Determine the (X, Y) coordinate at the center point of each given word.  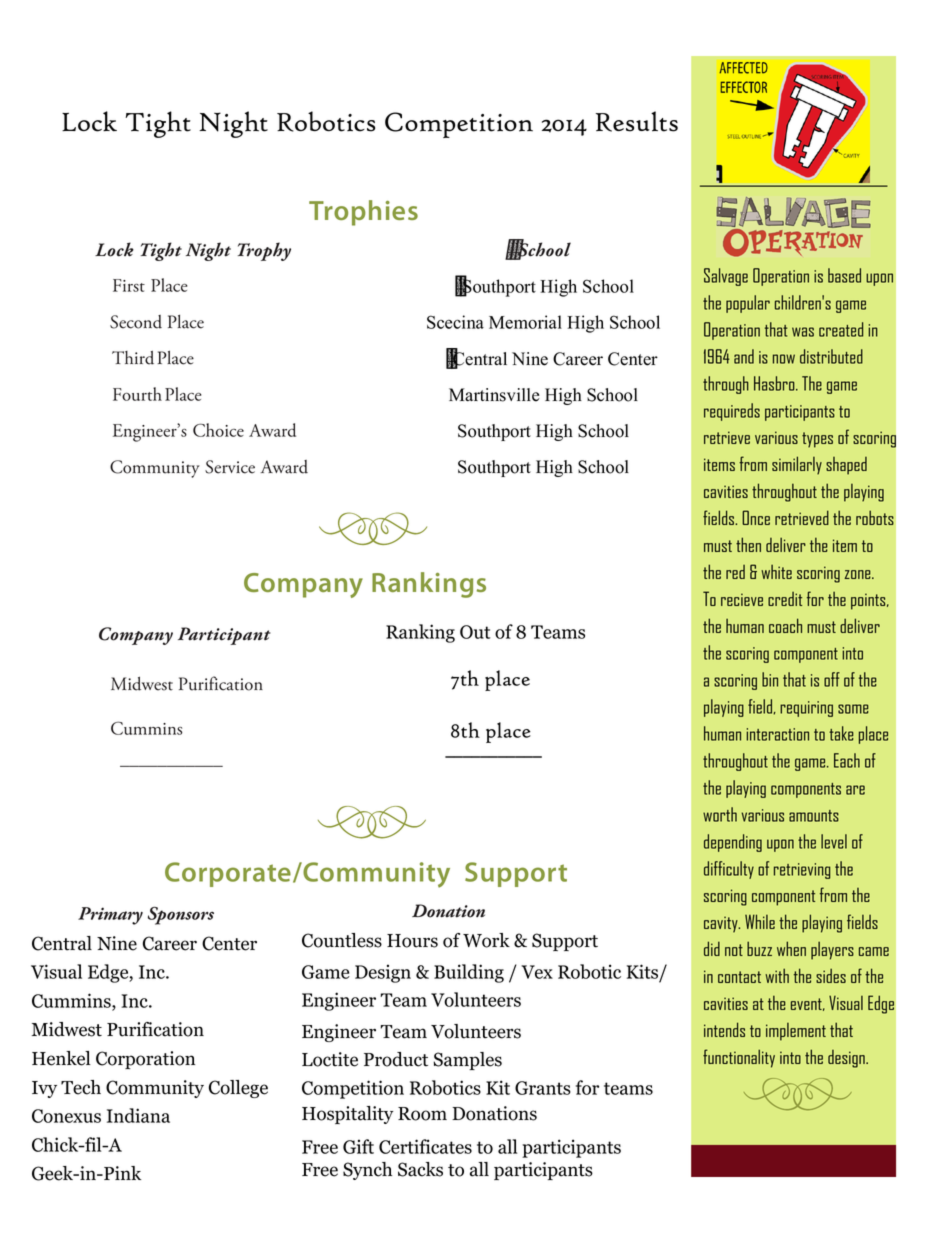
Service (230, 467)
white (776, 572)
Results (637, 121)
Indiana (138, 1115)
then (748, 544)
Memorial (525, 322)
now (784, 359)
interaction (777, 734)
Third (133, 358)
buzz (759, 948)
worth (720, 814)
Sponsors (181, 915)
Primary (110, 916)
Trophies (363, 213)
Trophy (264, 251)
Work (486, 940)
